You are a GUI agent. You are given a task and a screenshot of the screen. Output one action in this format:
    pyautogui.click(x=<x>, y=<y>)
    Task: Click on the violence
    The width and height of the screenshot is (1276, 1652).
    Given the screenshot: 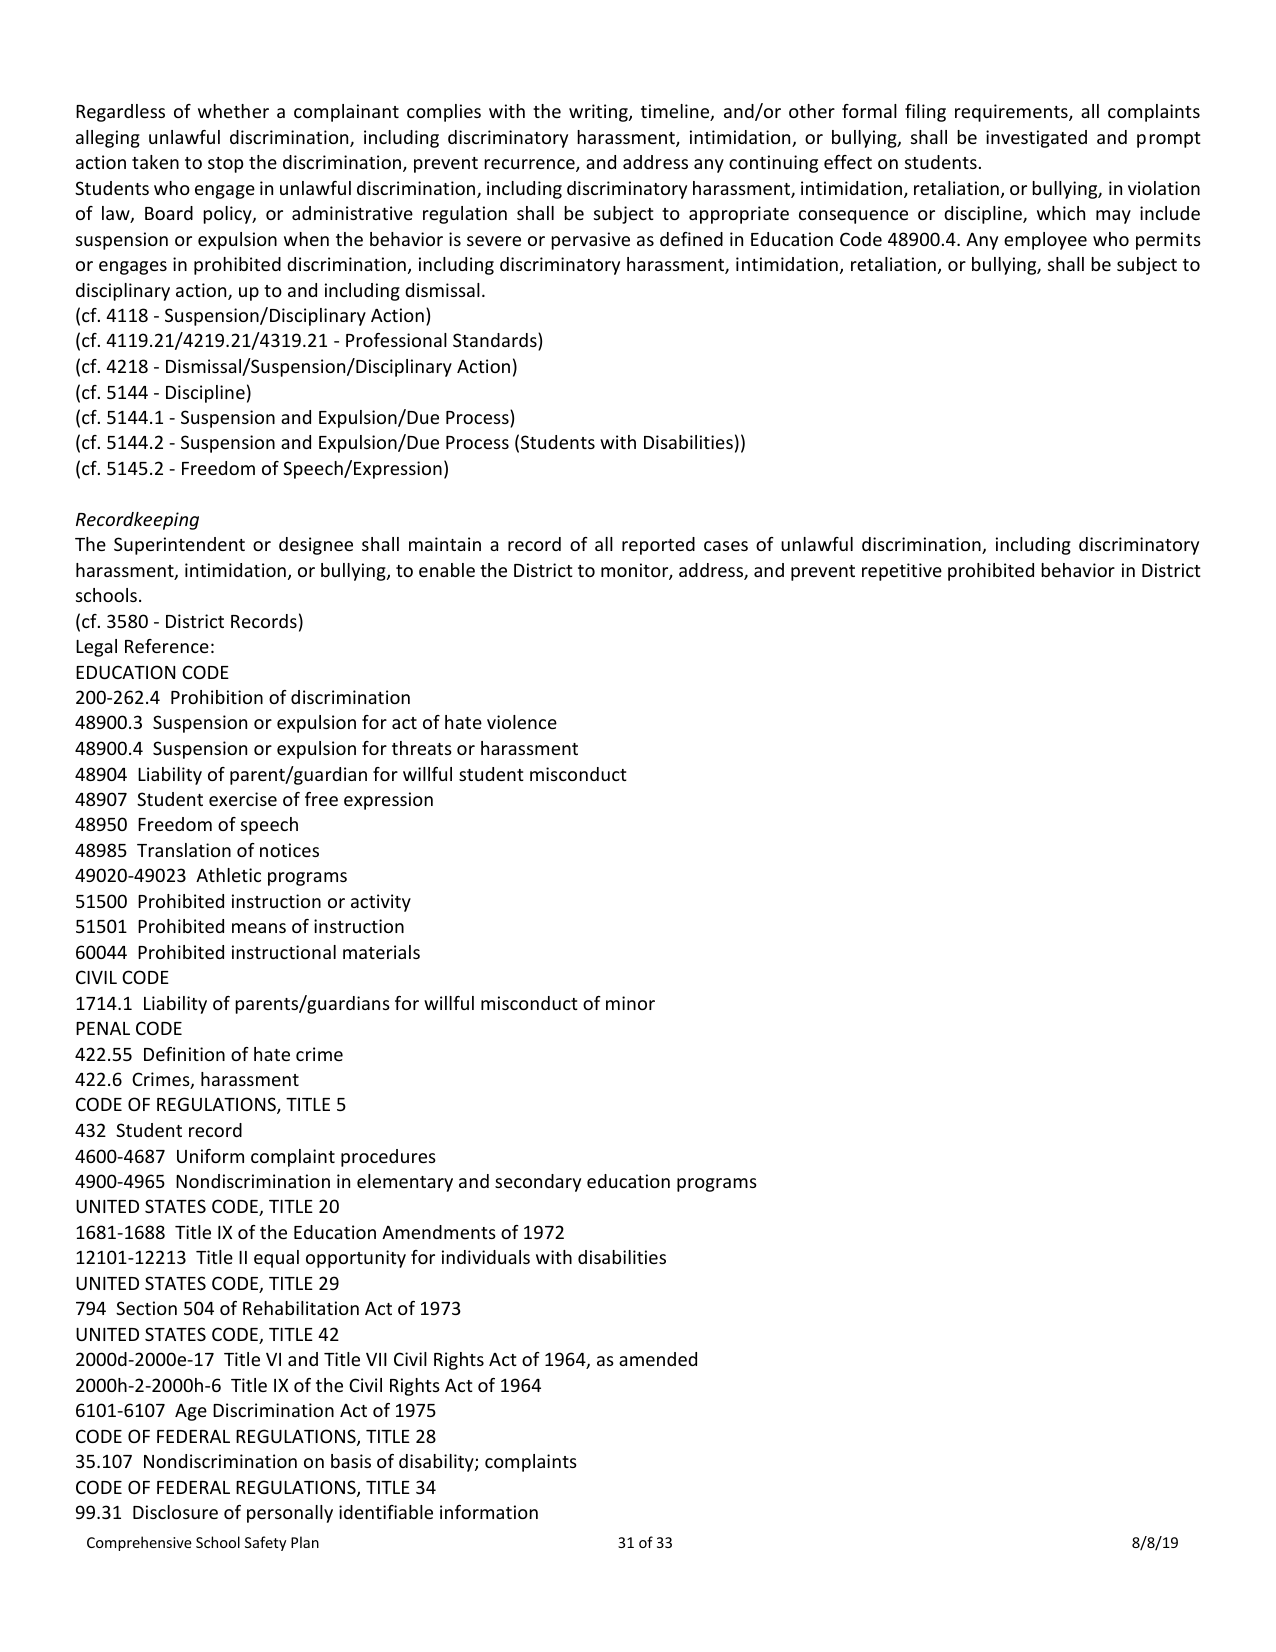 What is the action you would take?
    pyautogui.click(x=522, y=722)
